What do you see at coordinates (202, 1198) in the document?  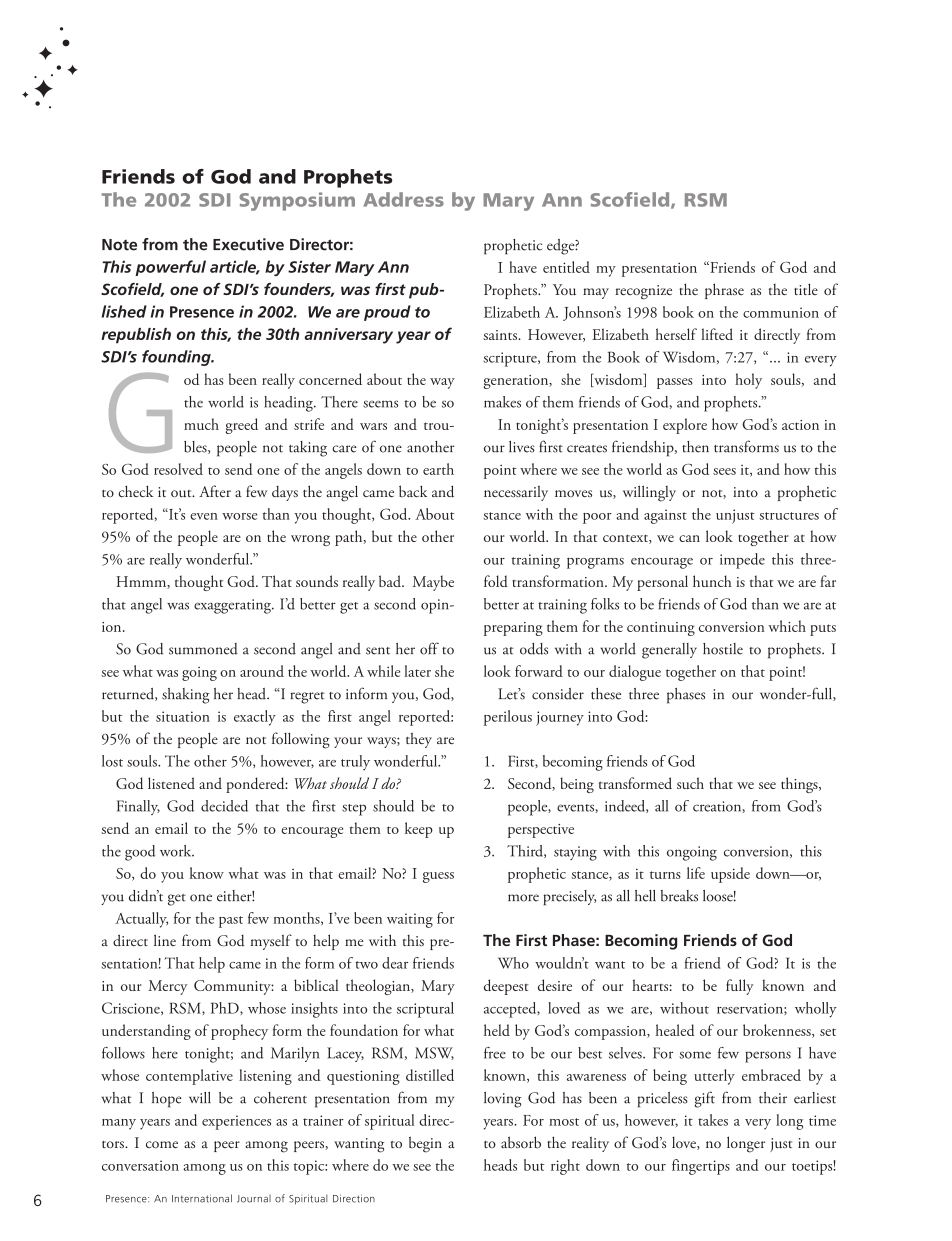 I see `International` at bounding box center [202, 1198].
